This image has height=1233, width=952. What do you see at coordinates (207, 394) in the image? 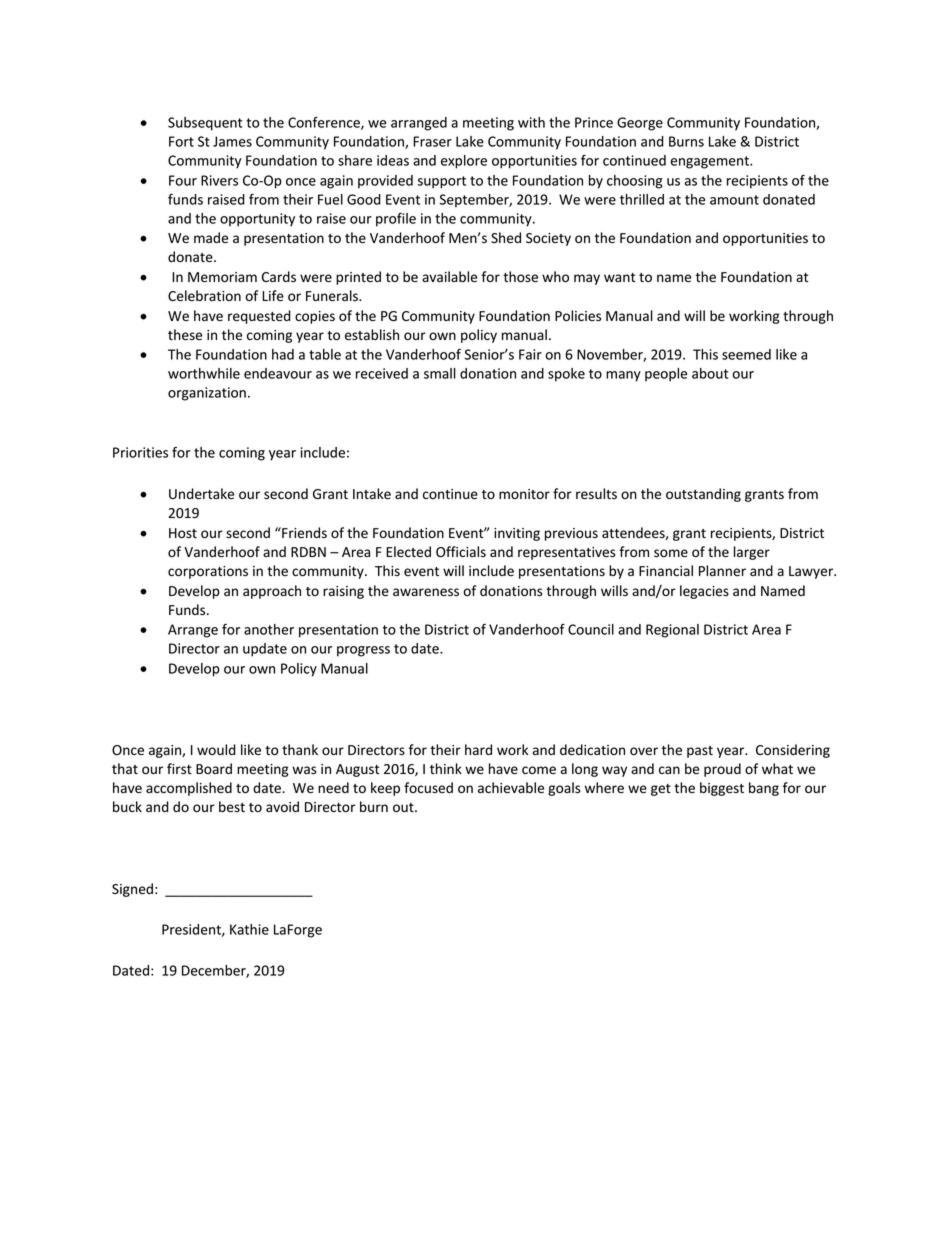
I see `organization` at bounding box center [207, 394].
